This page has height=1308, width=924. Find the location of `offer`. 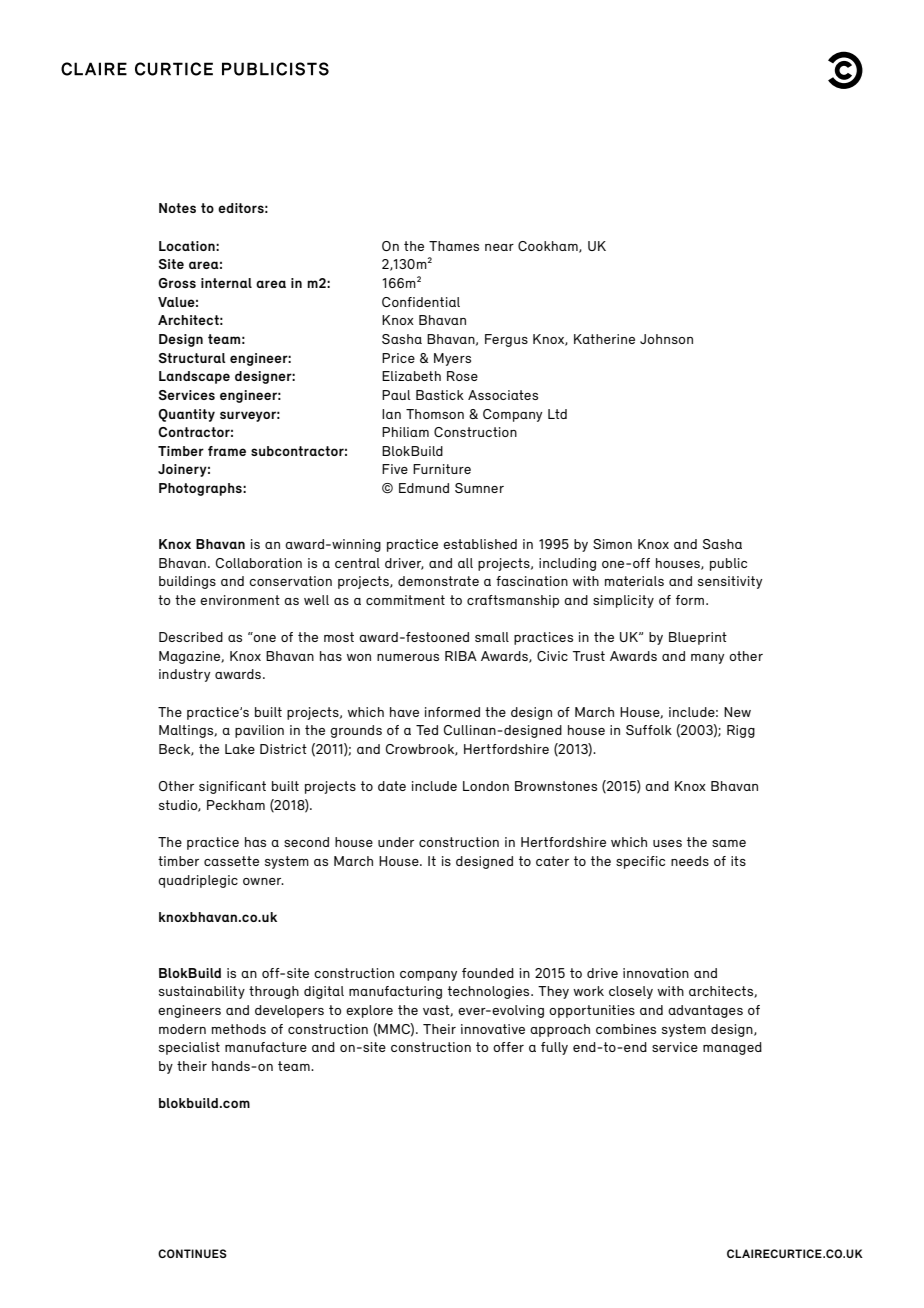

offer is located at coordinates (508, 1047).
